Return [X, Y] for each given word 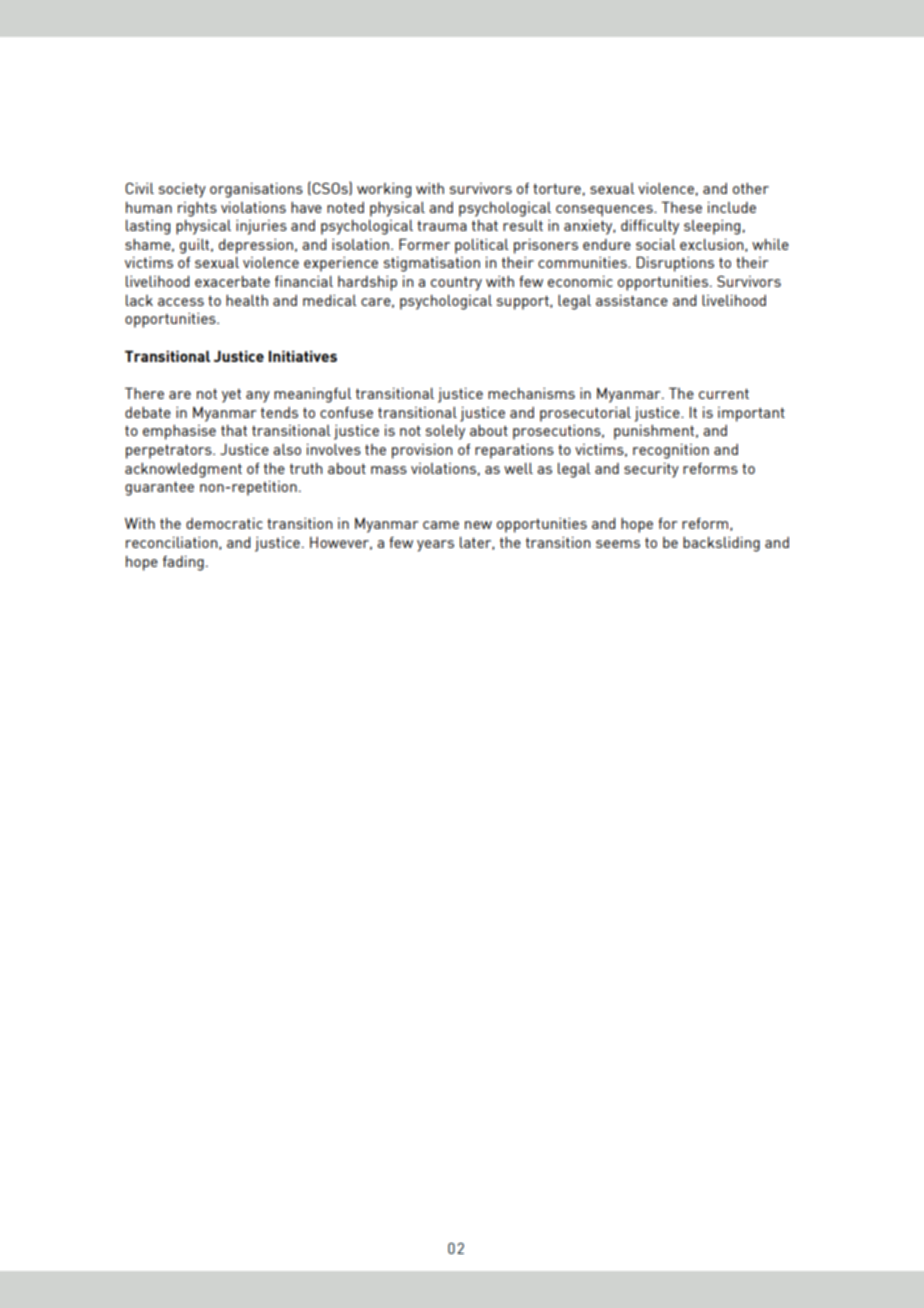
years [435, 546]
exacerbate [232, 281]
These [681, 207]
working [384, 190]
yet [231, 396]
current [724, 393]
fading [183, 563]
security [651, 470]
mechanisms [531, 393]
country [456, 283]
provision [422, 451]
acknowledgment [183, 470]
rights [197, 209]
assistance [632, 300]
